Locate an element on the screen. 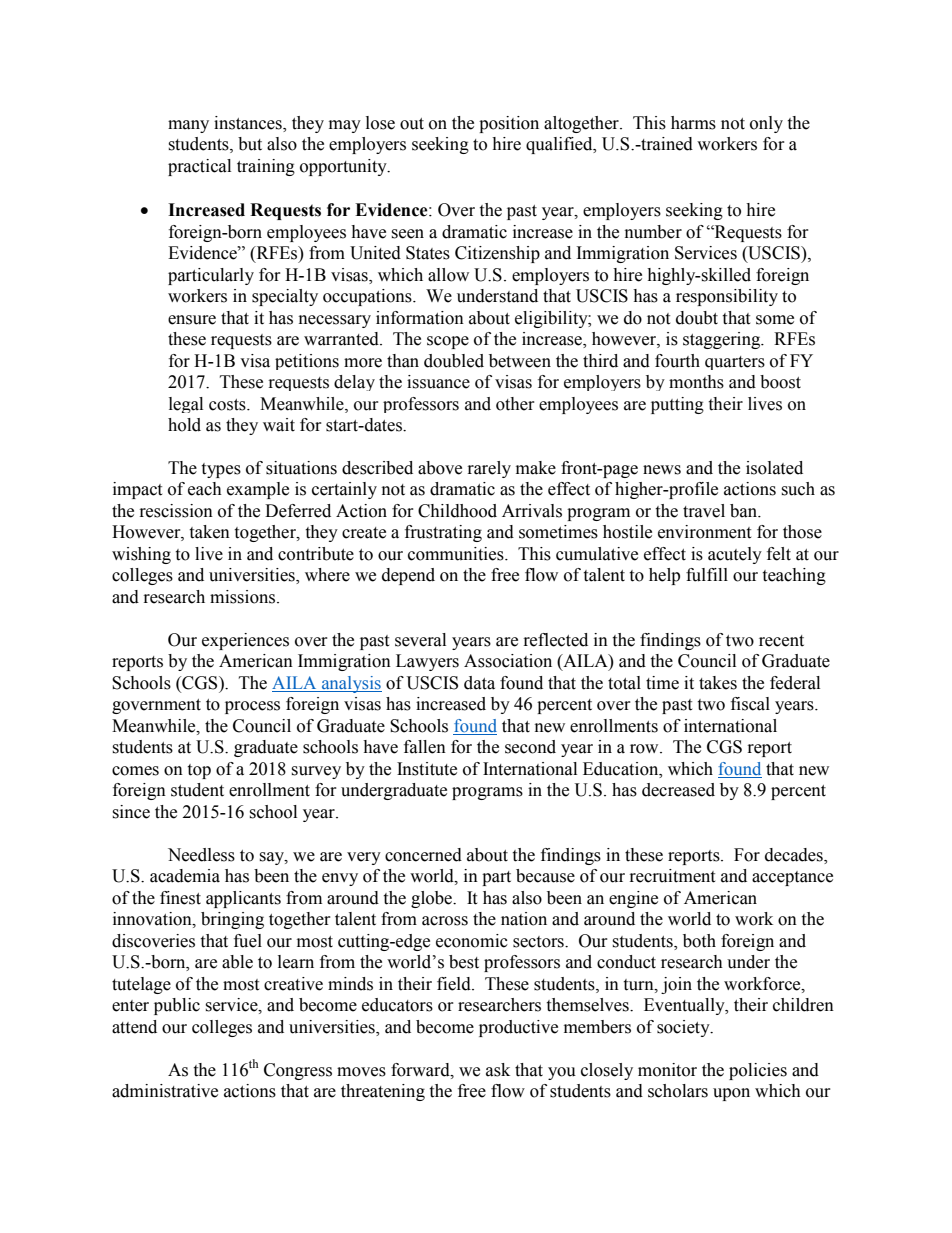 This screenshot has width=952, height=1233. practical is located at coordinates (199, 167).
